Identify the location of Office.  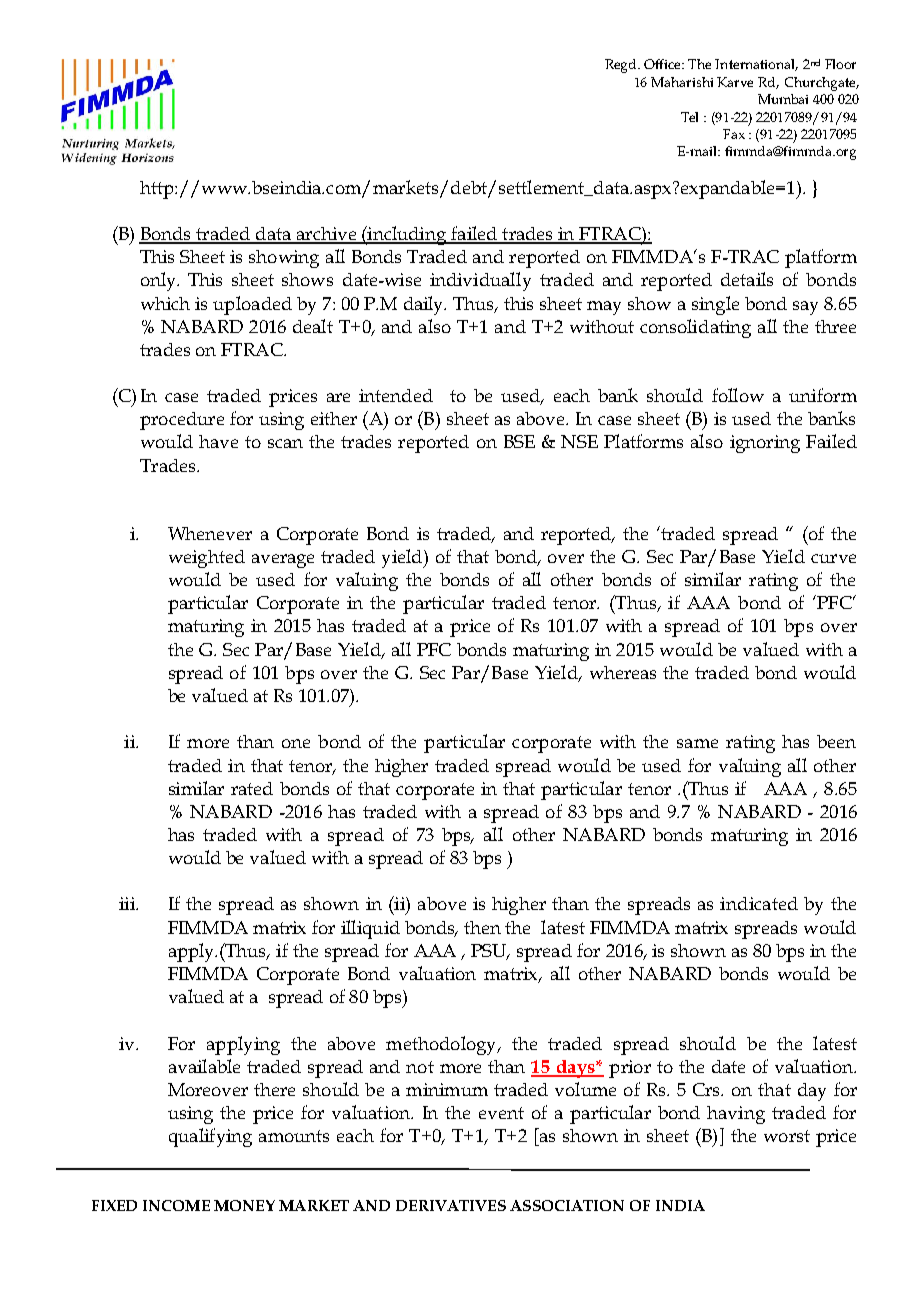
(664, 64).
